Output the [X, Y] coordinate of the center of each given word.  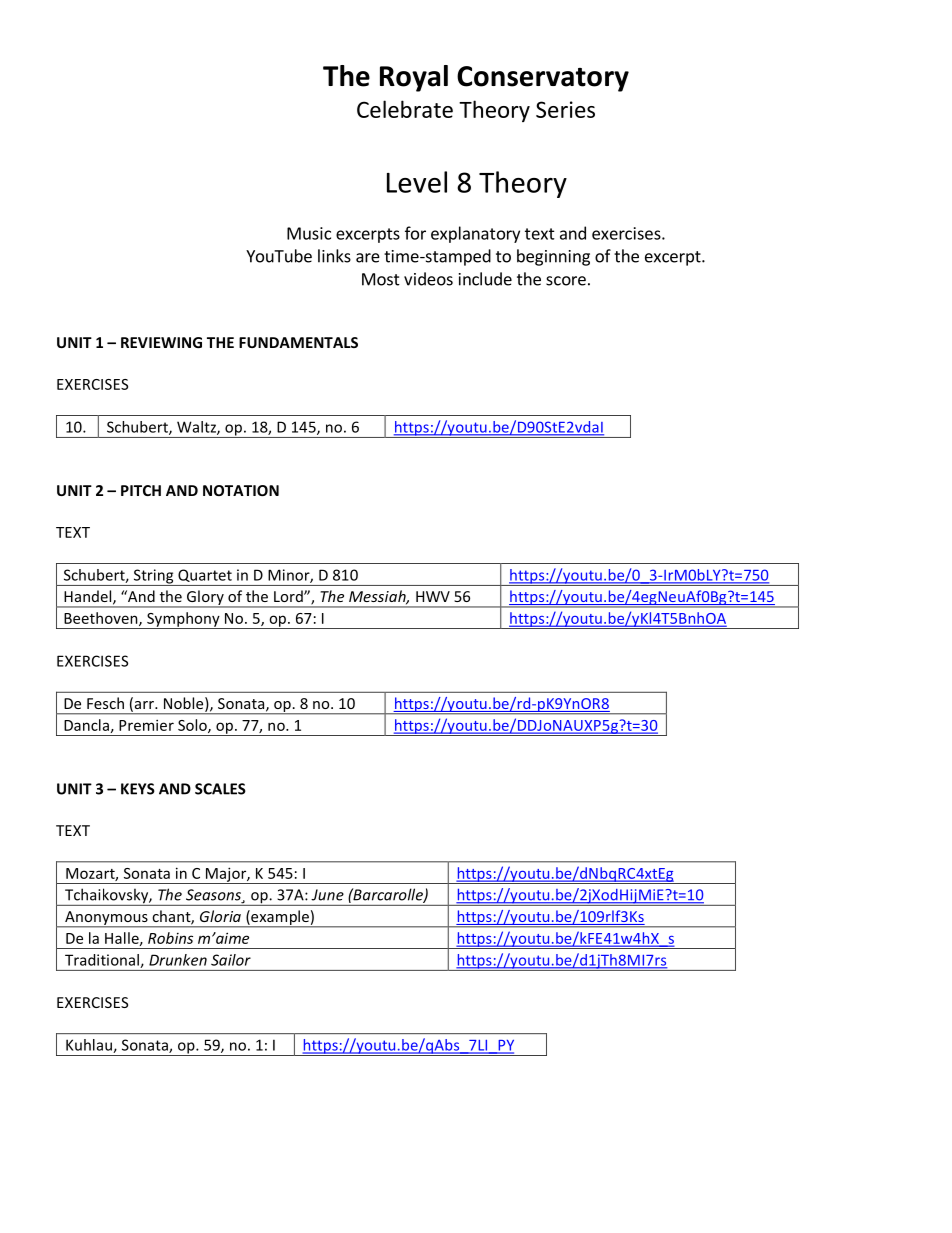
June [327, 895]
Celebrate [405, 109]
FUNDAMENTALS [298, 342]
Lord [289, 596]
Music [309, 233]
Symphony [183, 620]
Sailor [231, 960]
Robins [170, 938]
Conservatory [543, 79]
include [485, 279]
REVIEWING [161, 342]
